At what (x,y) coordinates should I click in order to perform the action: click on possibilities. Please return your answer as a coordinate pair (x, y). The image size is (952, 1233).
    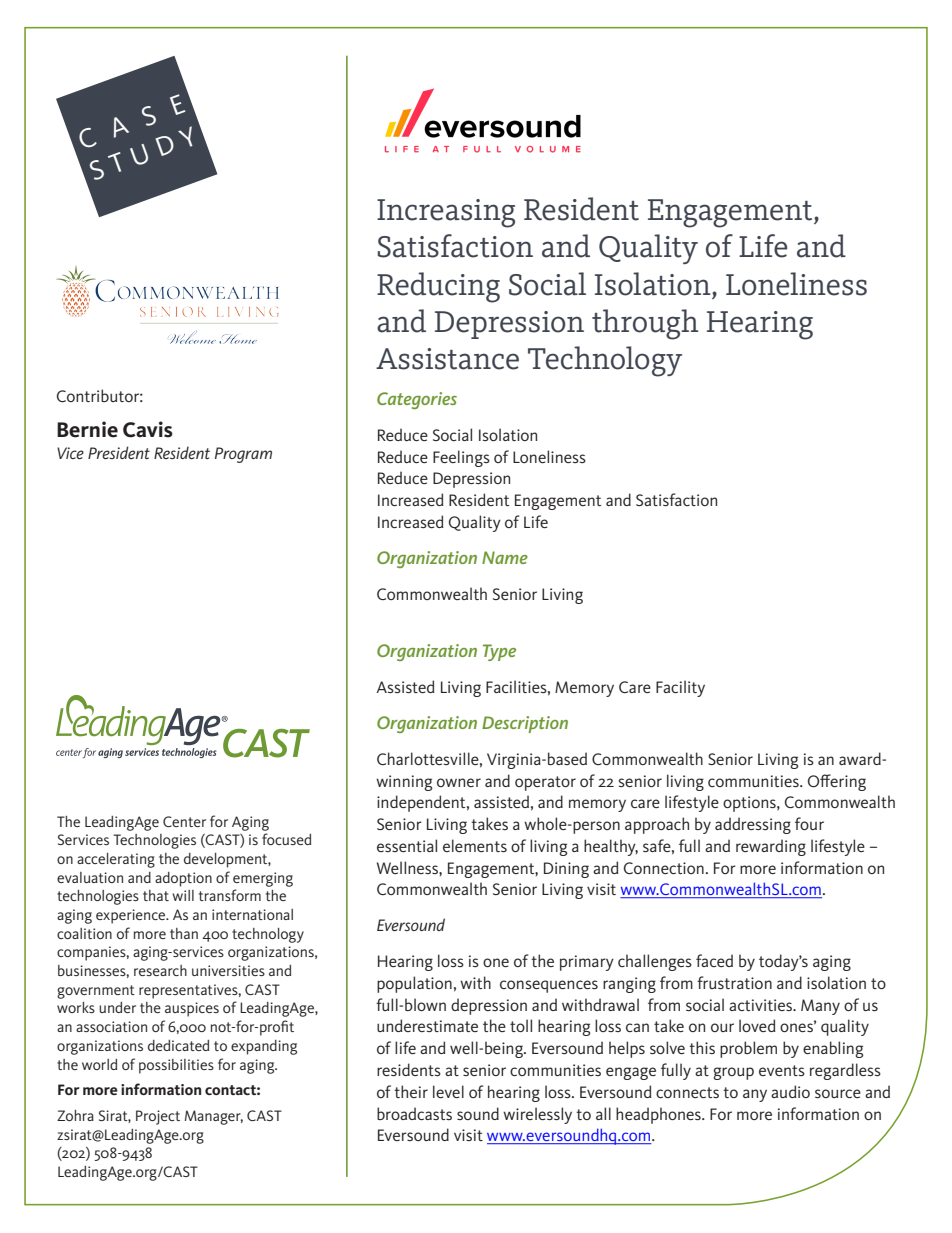
    Looking at the image, I should click on (176, 1066).
